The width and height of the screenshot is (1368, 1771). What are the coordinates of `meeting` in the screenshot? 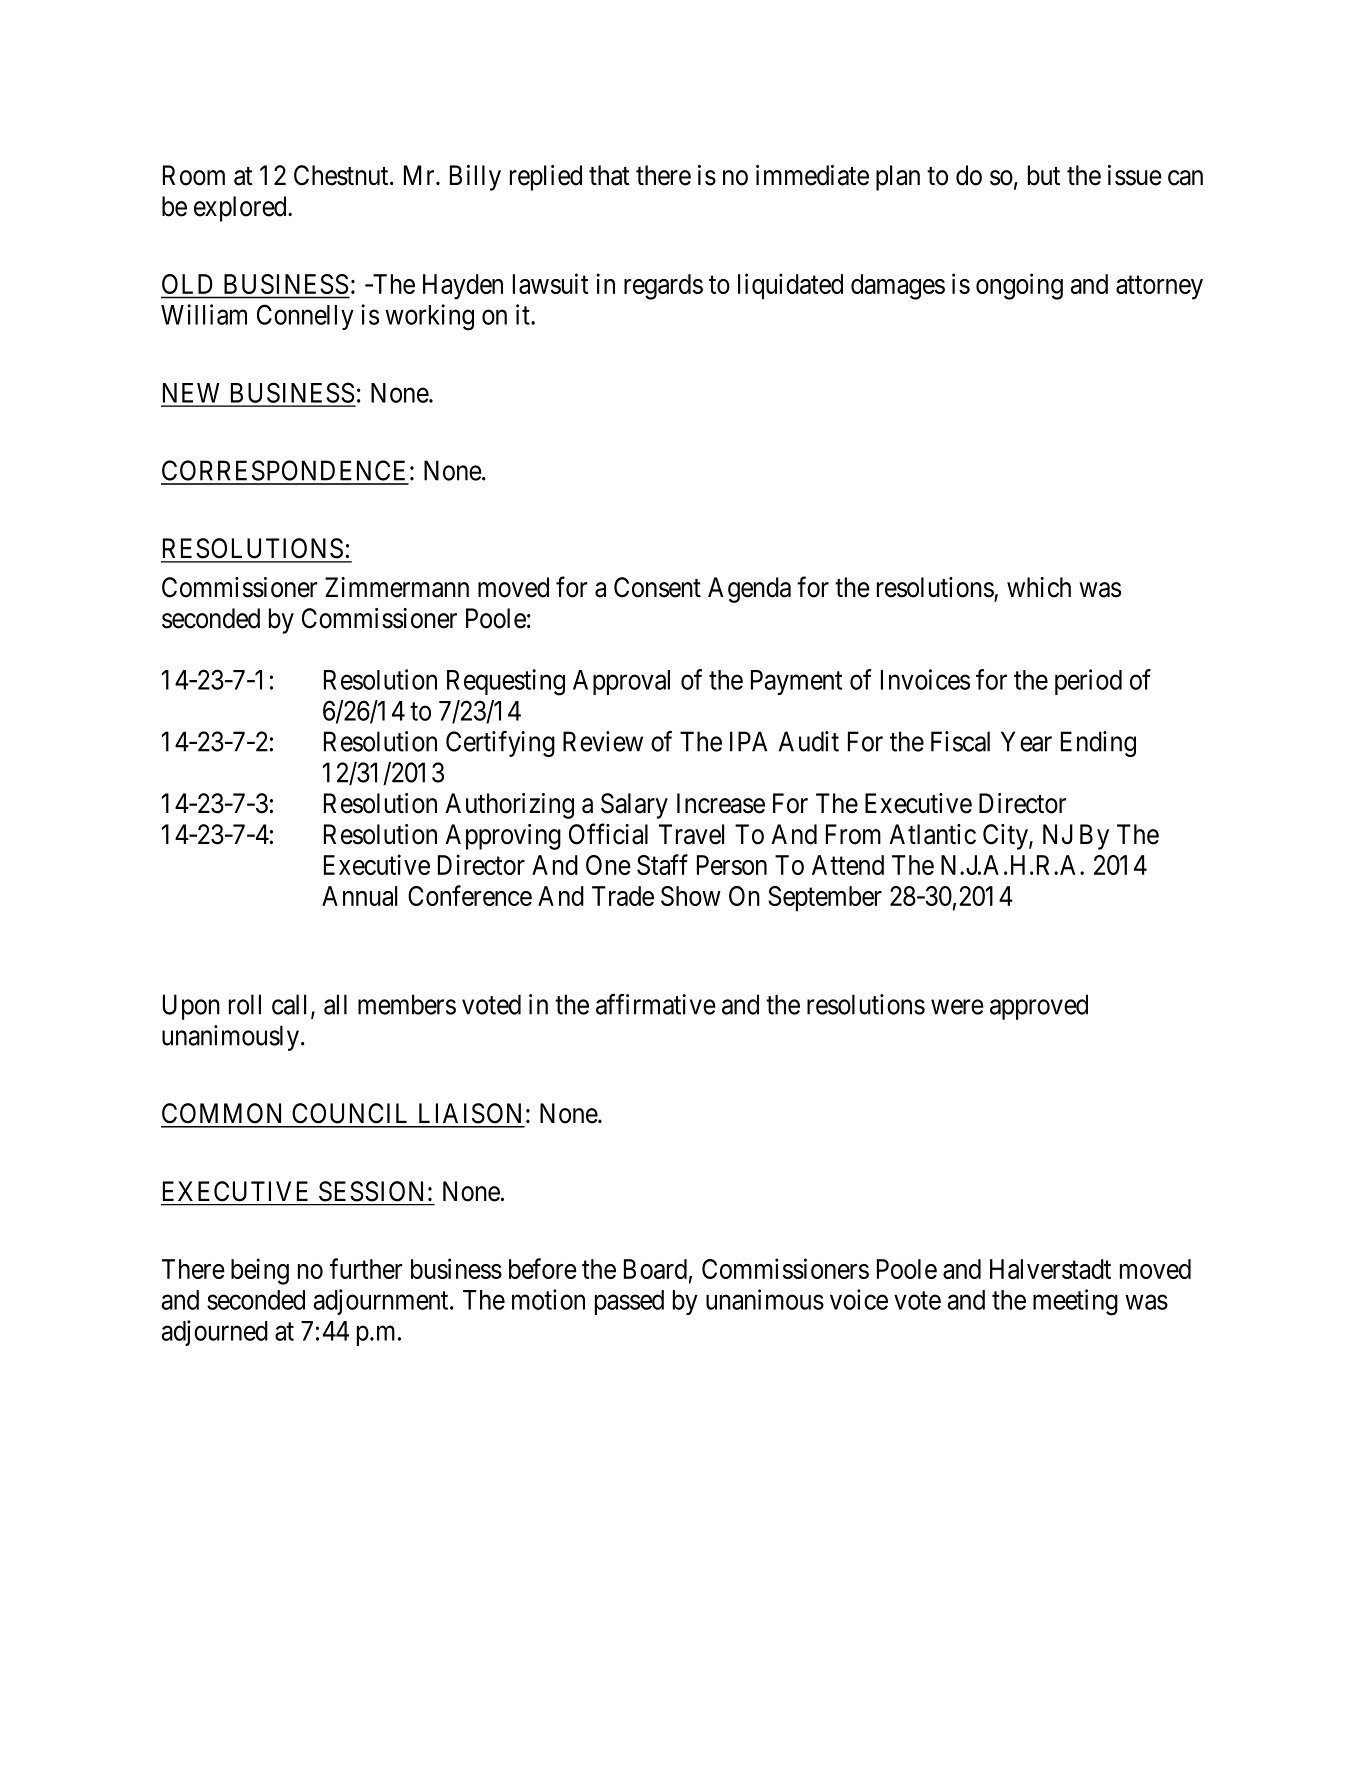 It's located at (1075, 1302).
